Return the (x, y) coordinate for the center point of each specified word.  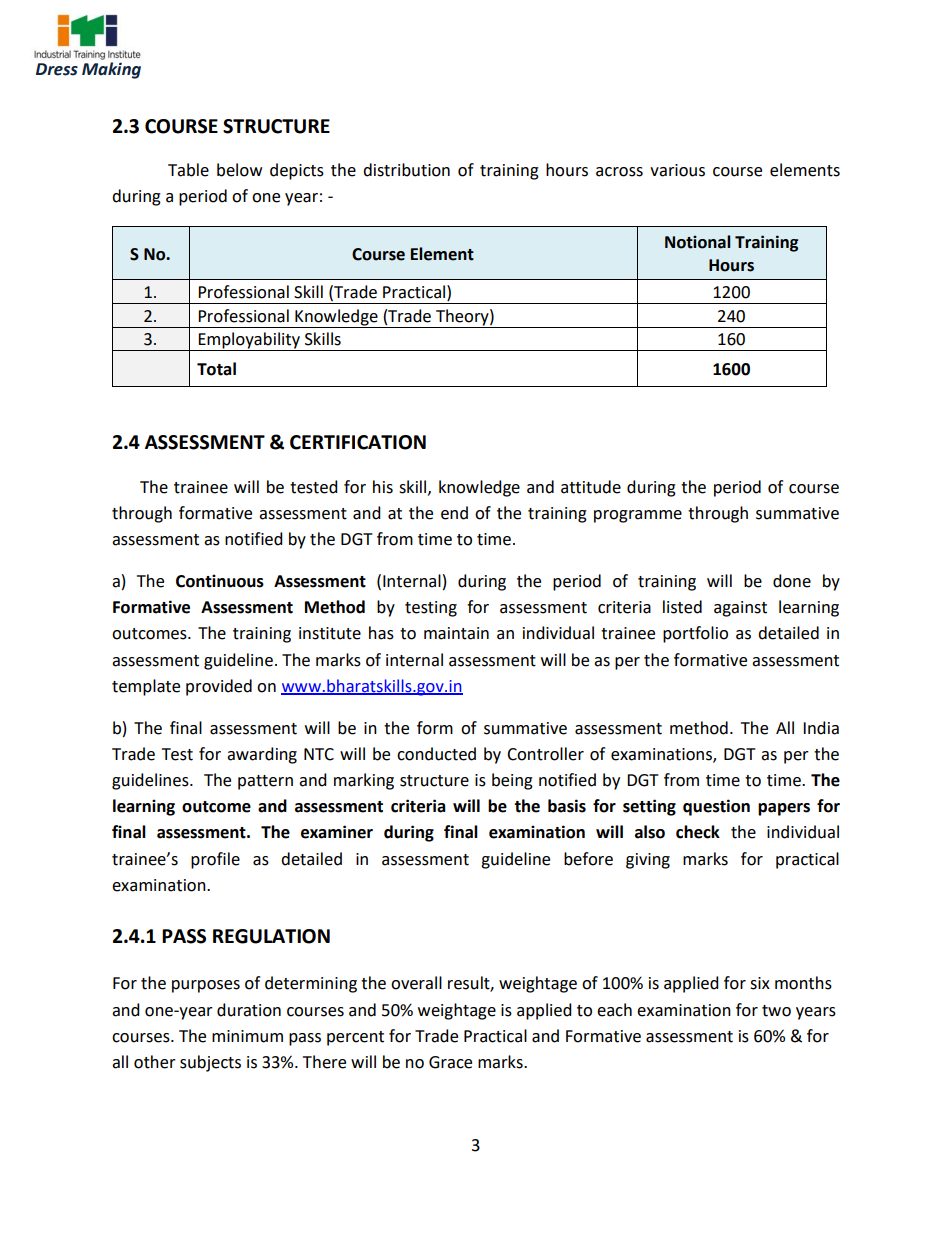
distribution (406, 170)
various (677, 170)
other (155, 1062)
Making (111, 70)
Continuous (220, 581)
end (454, 513)
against (740, 609)
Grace (450, 1062)
